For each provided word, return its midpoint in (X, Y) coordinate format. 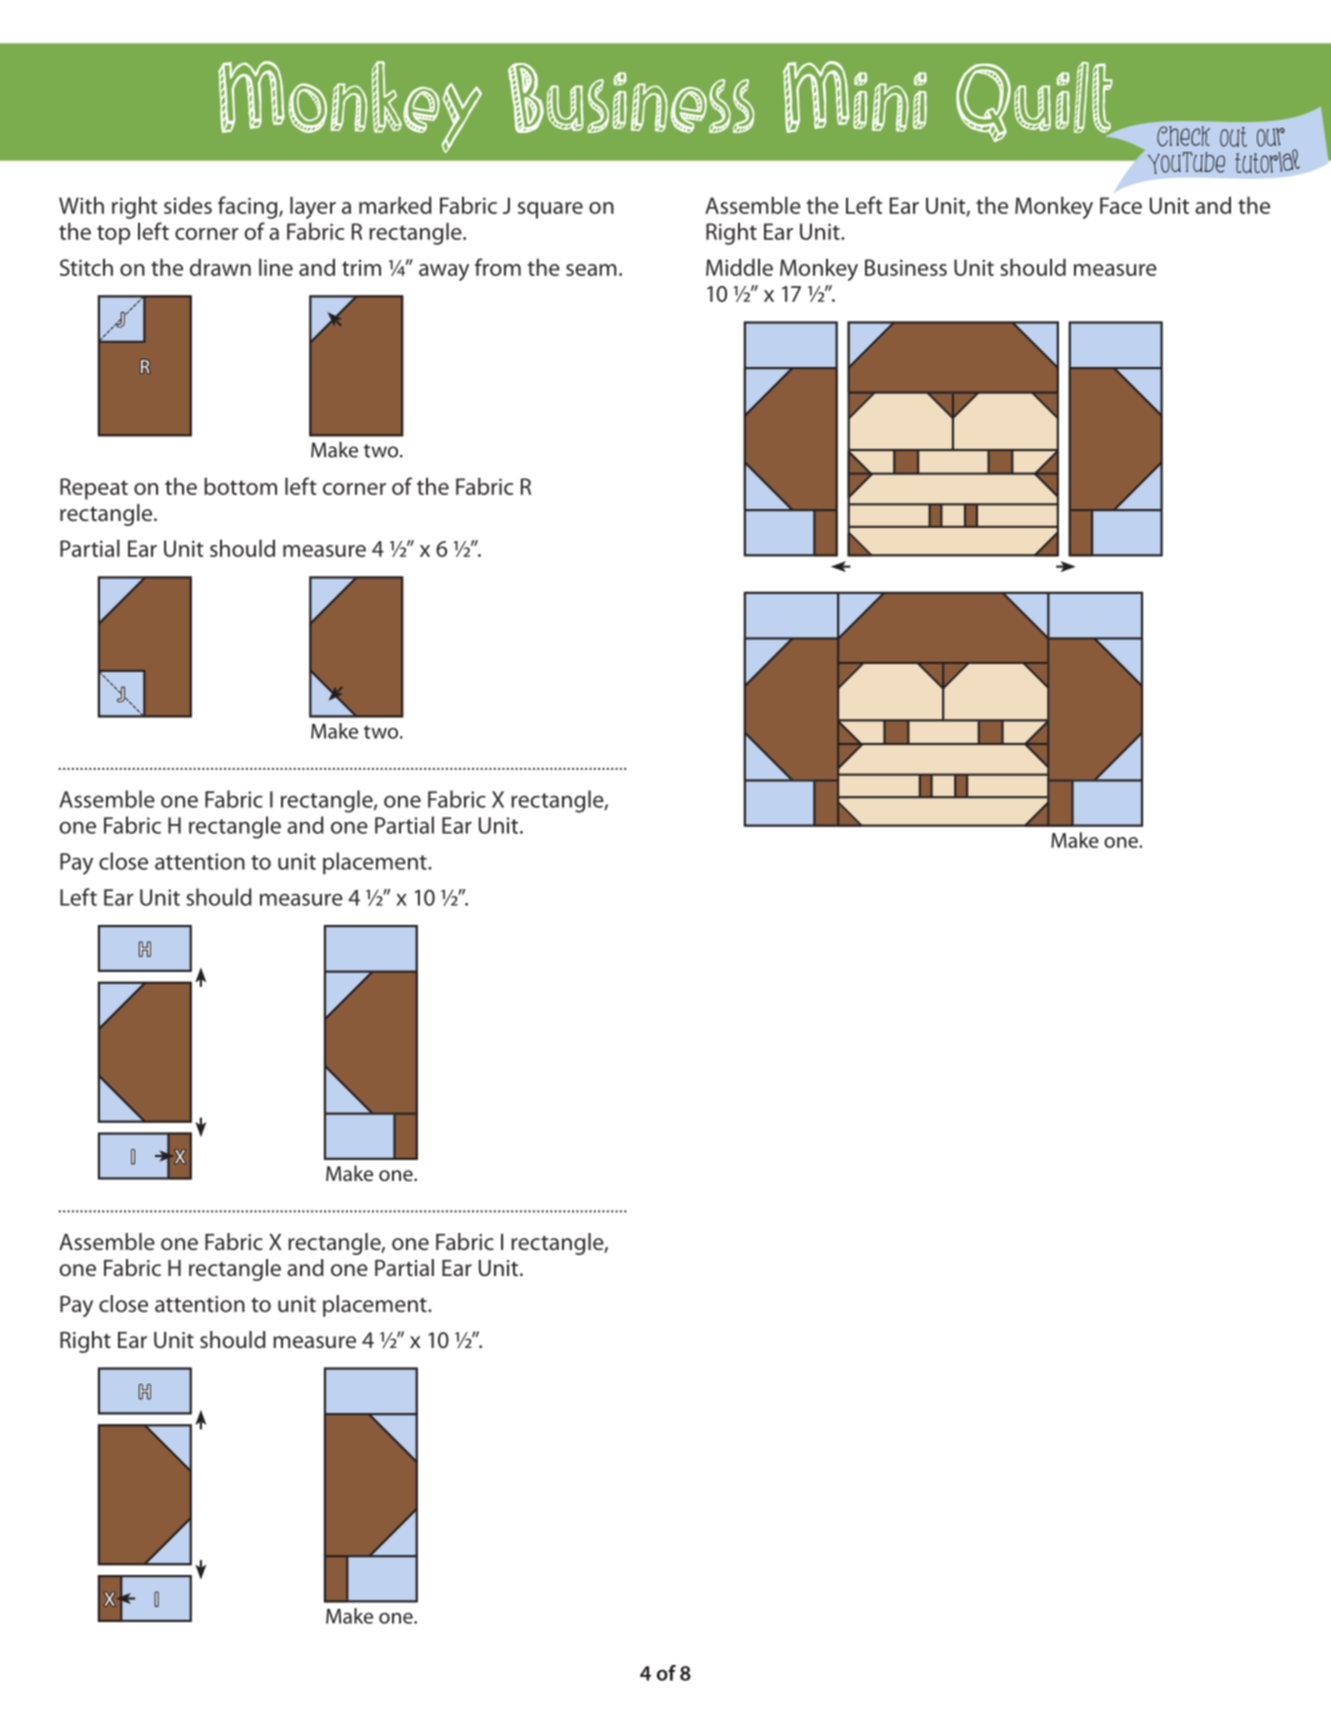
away (444, 272)
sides (188, 205)
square (550, 210)
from (498, 267)
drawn (220, 267)
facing (249, 207)
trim (361, 268)
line (276, 267)
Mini (855, 97)
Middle (739, 267)
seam (591, 270)
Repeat (94, 489)
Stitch (86, 267)
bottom (240, 486)
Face (1121, 205)
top (113, 235)
